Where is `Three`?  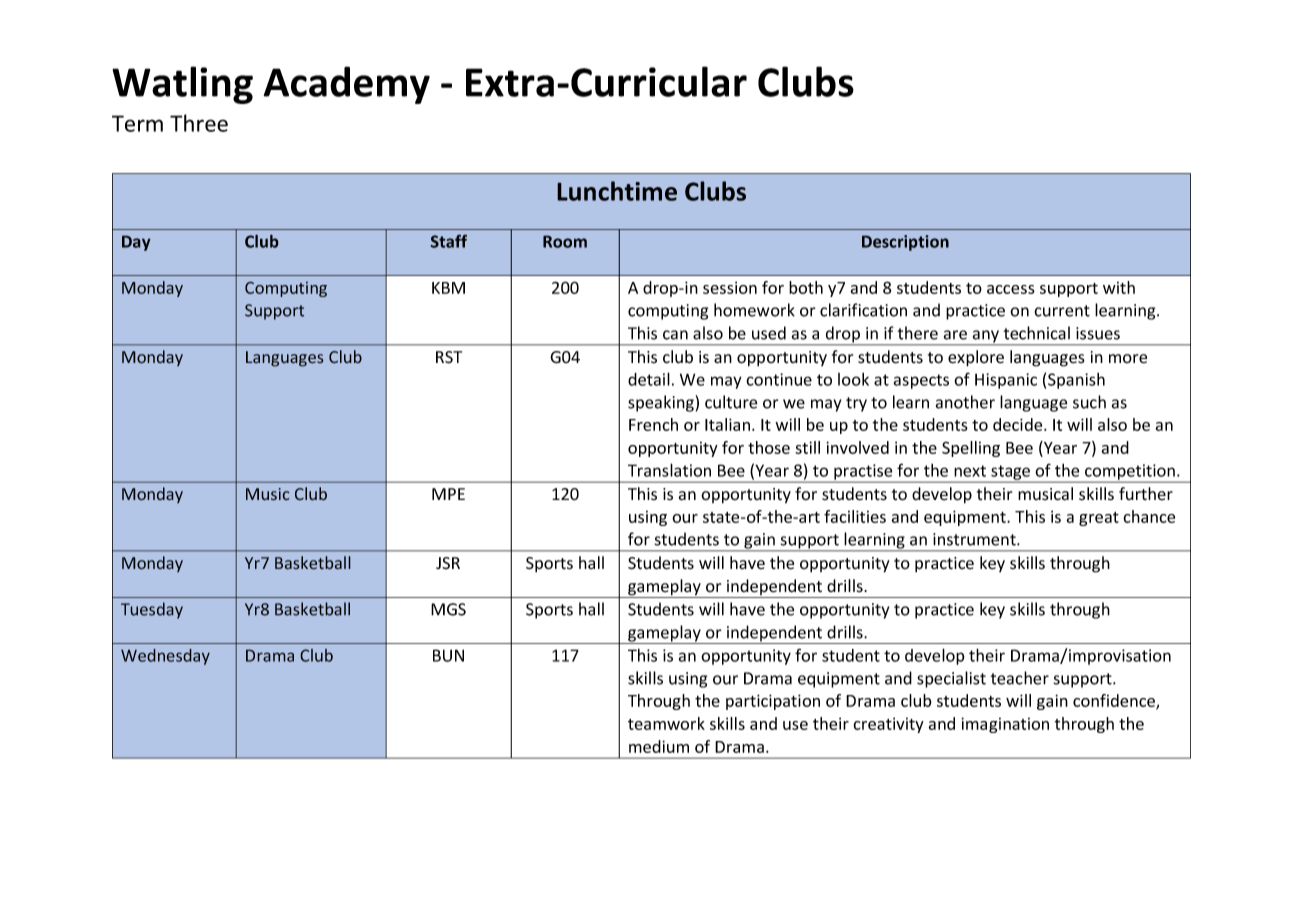 Three is located at coordinates (199, 123).
